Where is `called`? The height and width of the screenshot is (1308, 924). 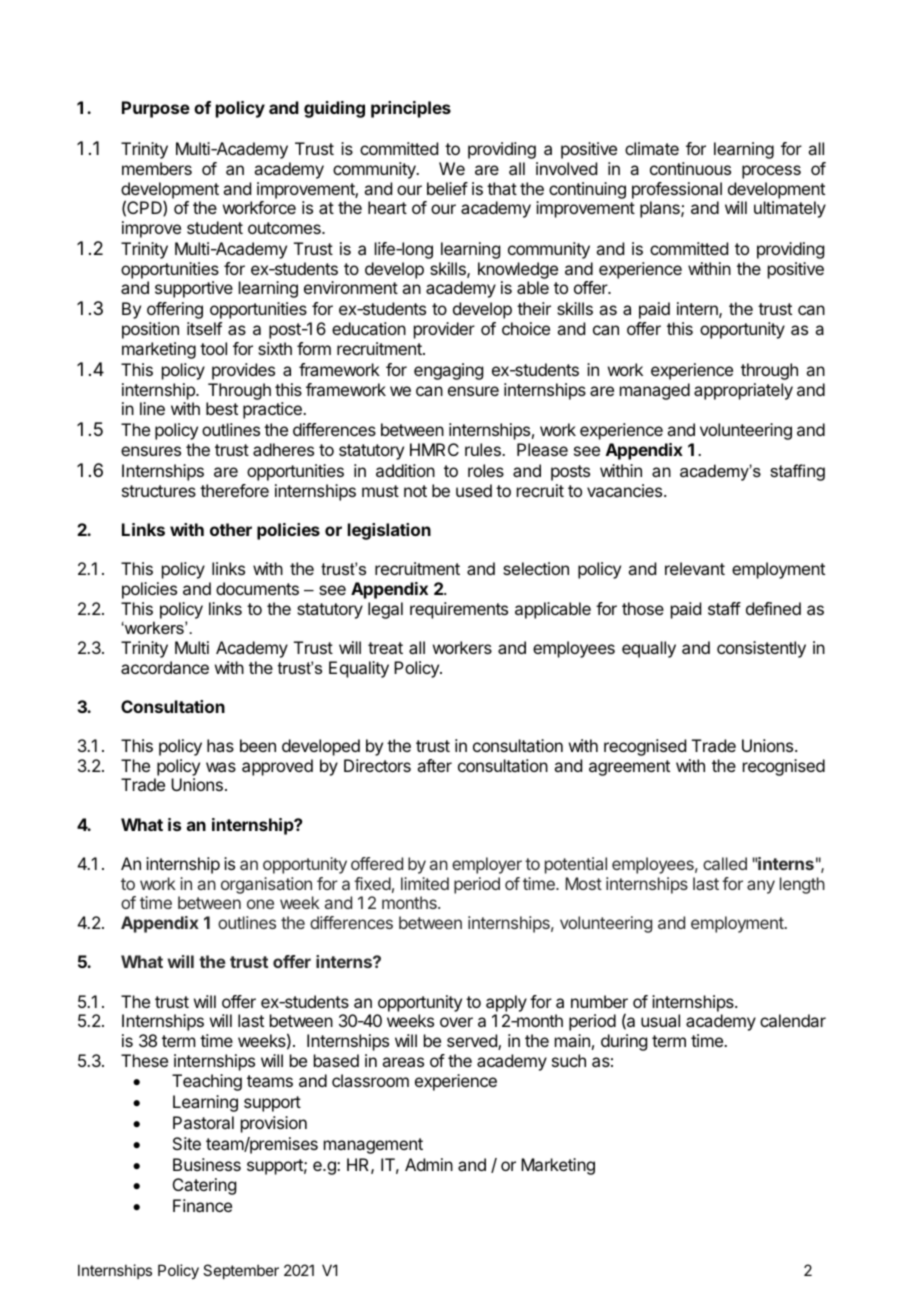
called is located at coordinates (725, 863).
